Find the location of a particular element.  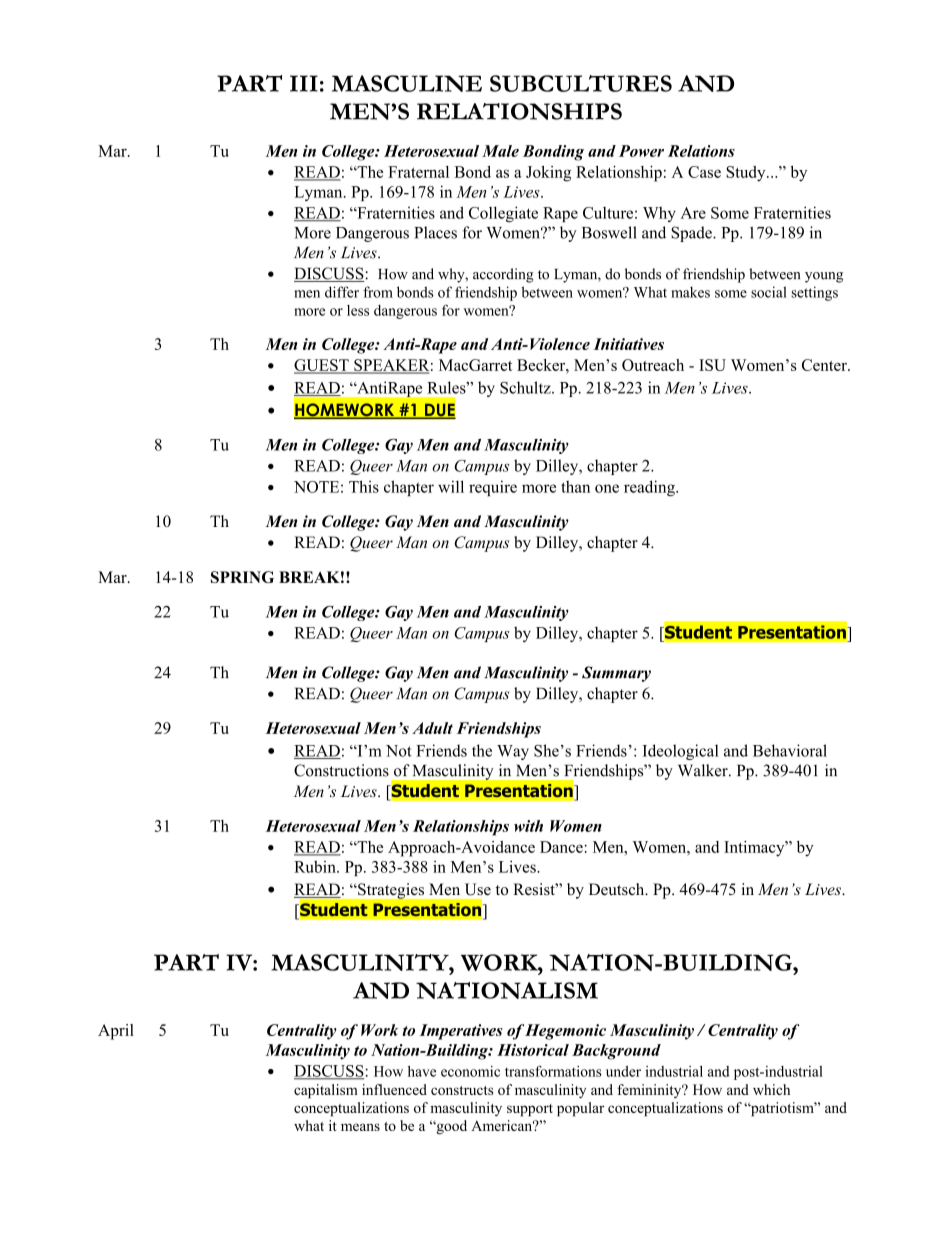

require is located at coordinates (493, 488).
